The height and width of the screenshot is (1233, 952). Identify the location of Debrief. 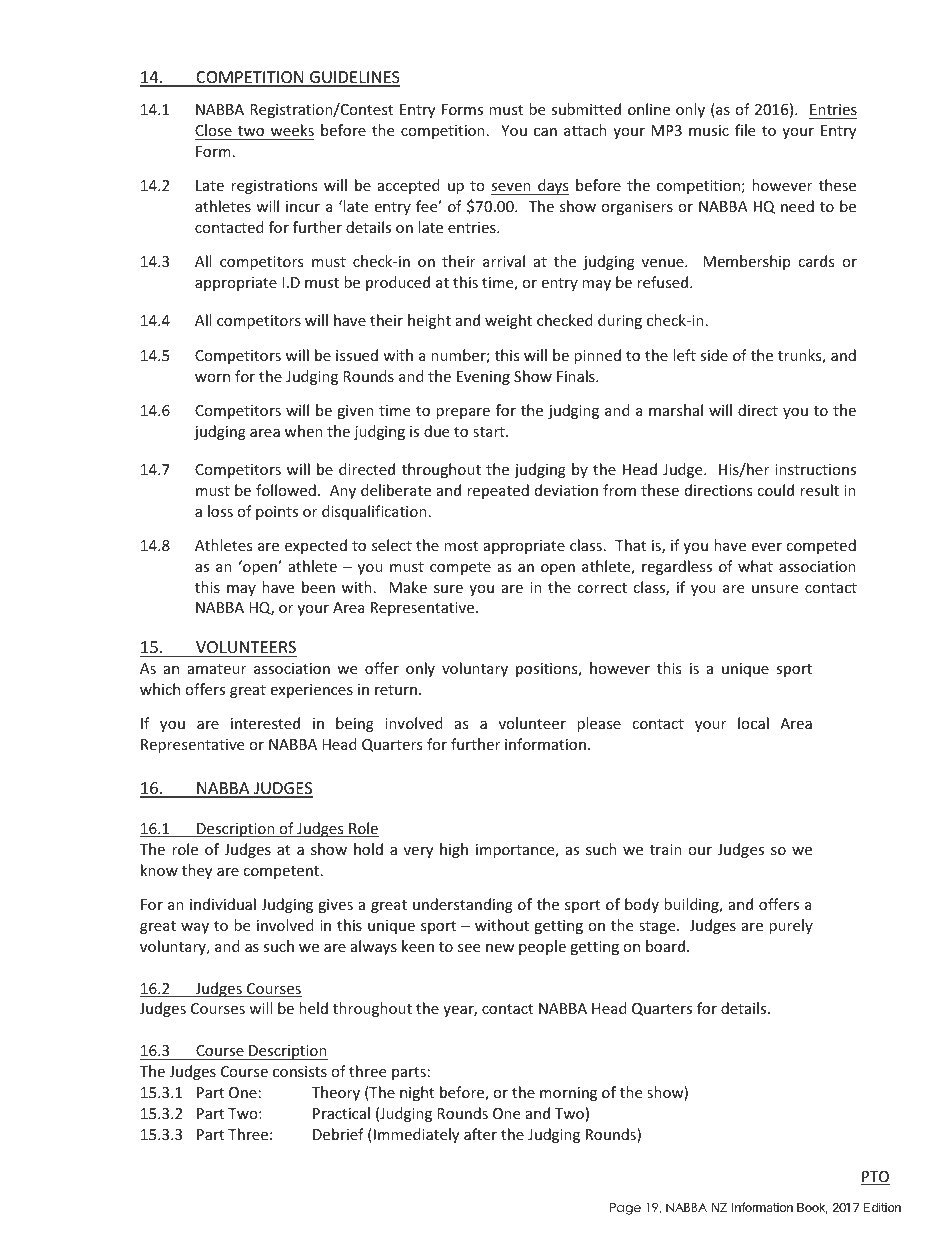
(338, 1134).
